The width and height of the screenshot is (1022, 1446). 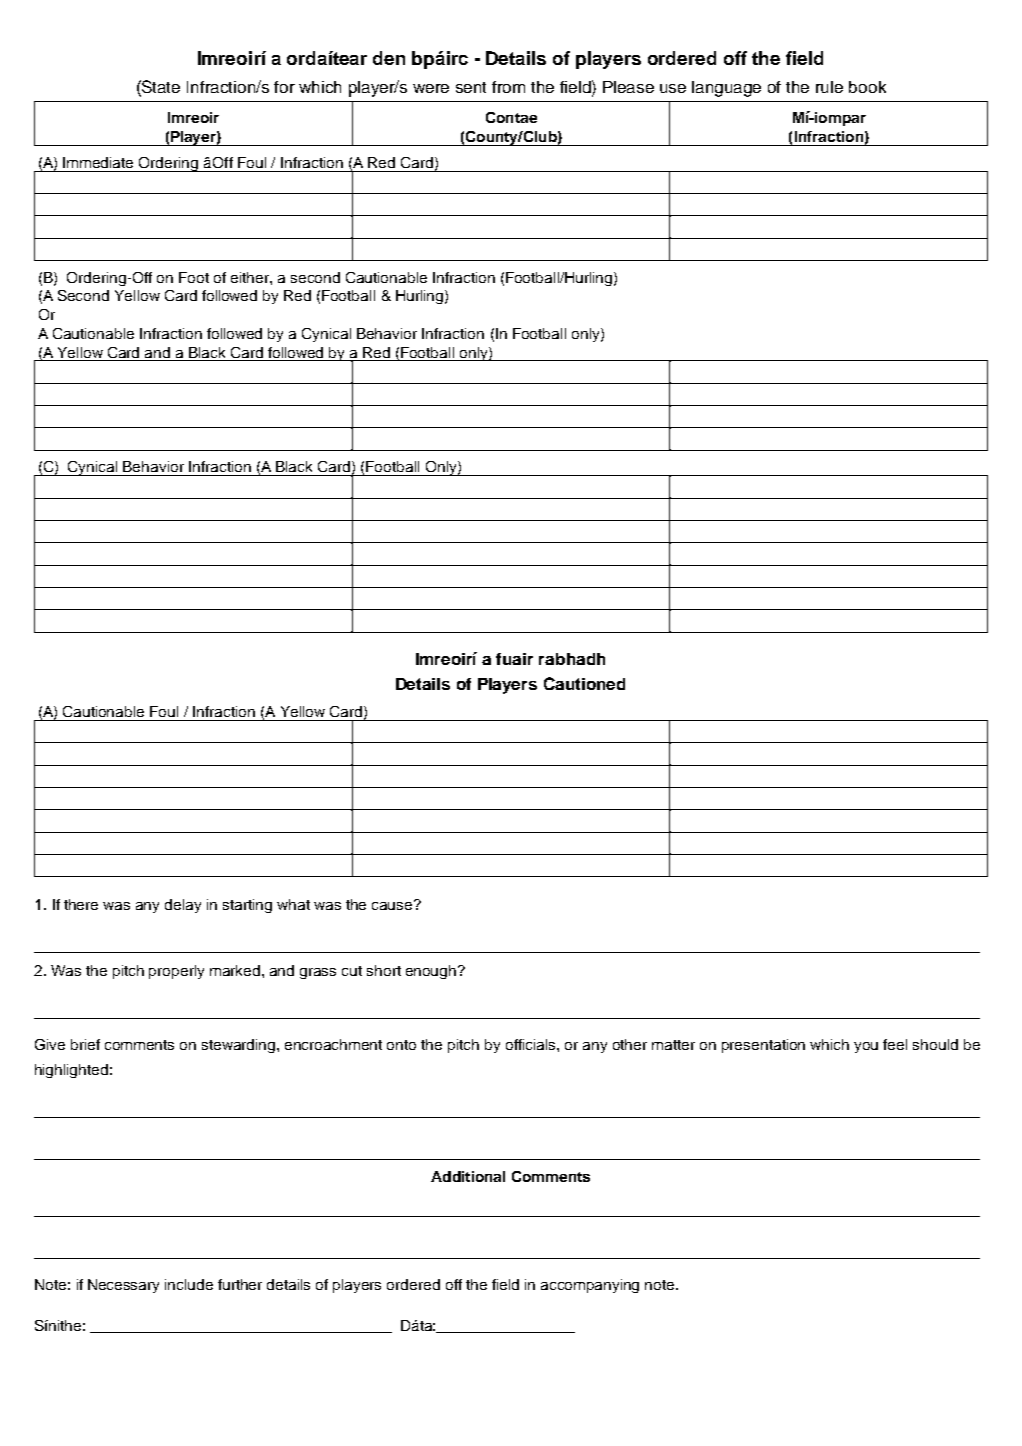 What do you see at coordinates (508, 87) in the screenshot?
I see `from` at bounding box center [508, 87].
